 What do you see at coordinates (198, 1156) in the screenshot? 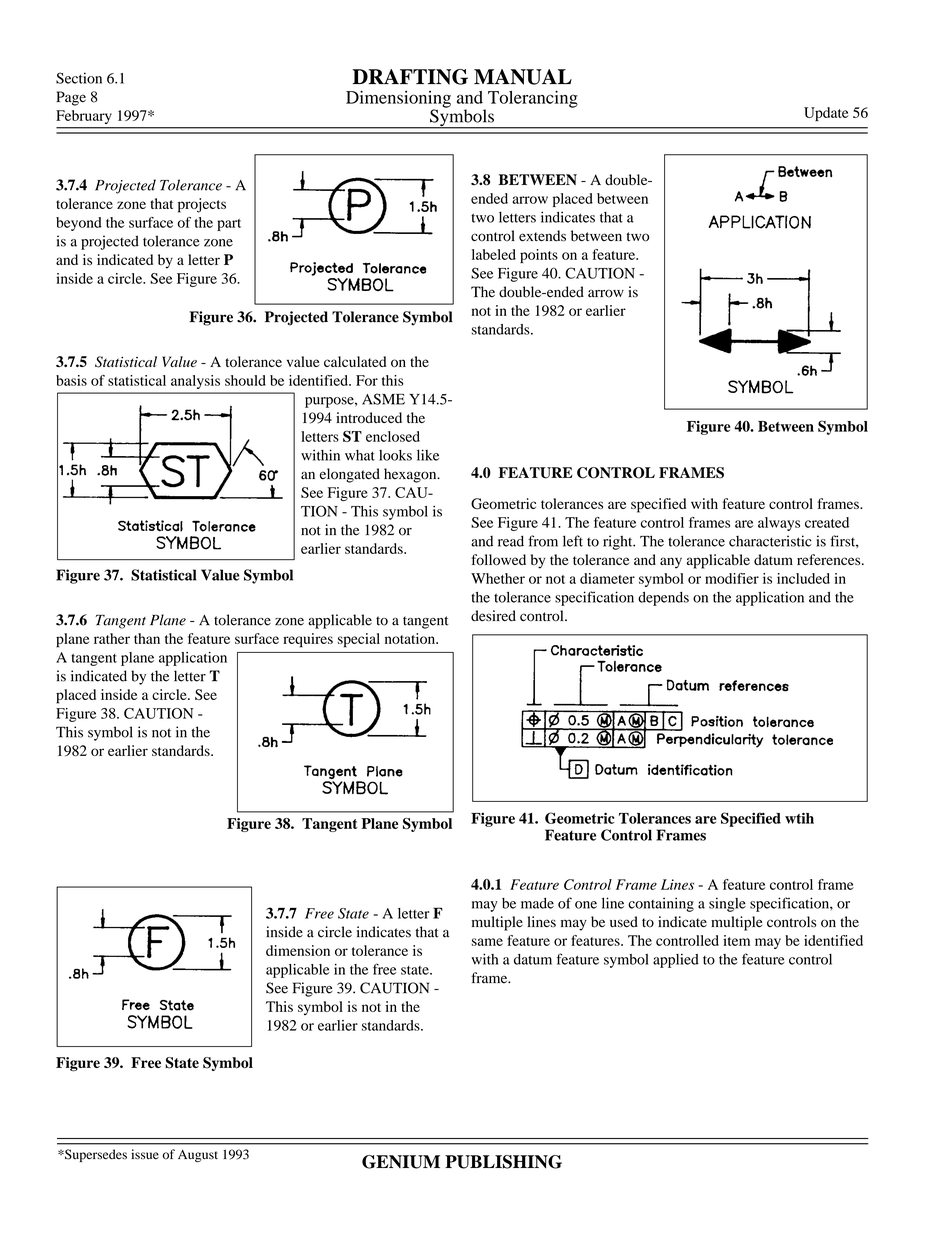
I see `August` at bounding box center [198, 1156].
